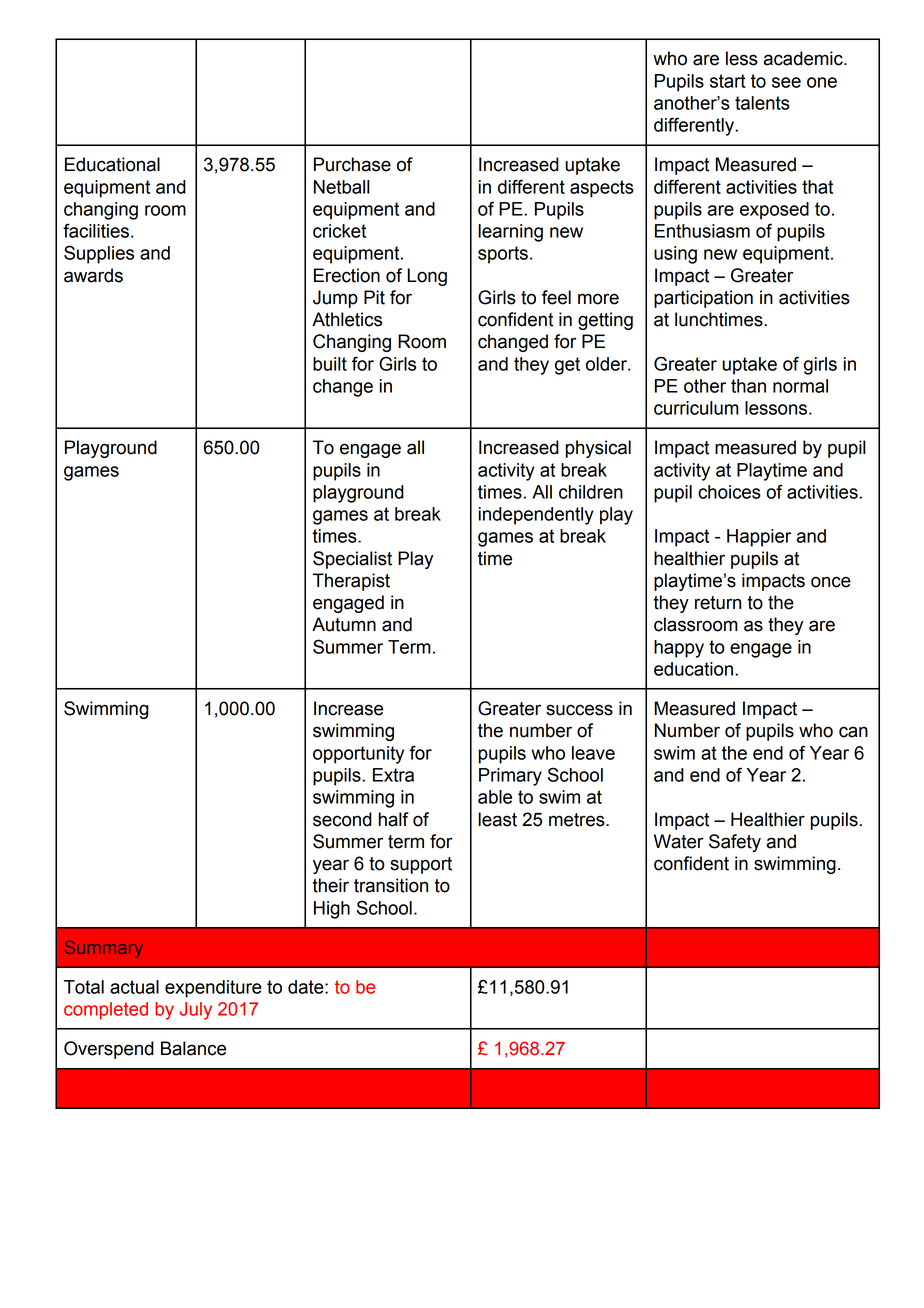  I want to click on Netball, so click(342, 187).
